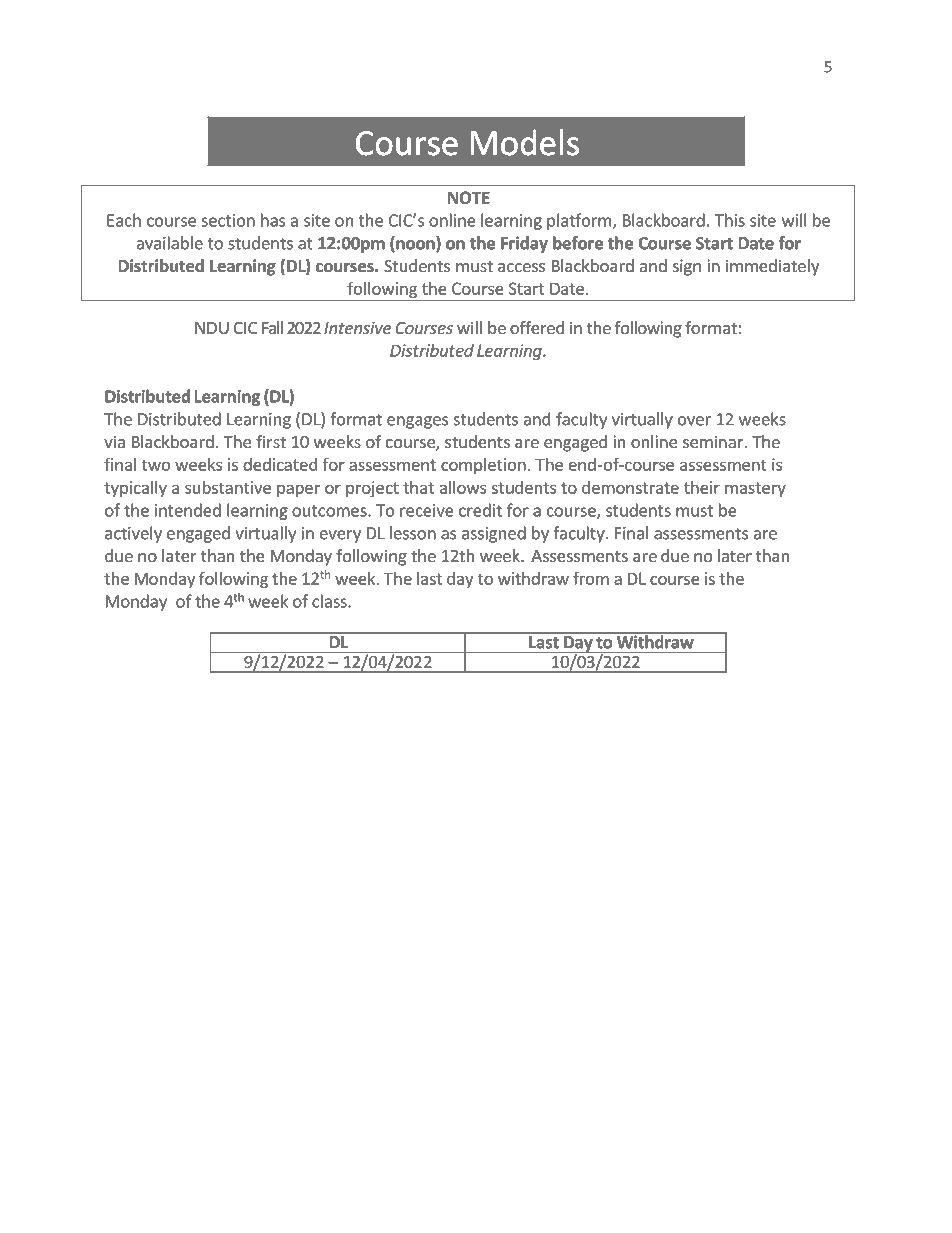 The image size is (952, 1233). What do you see at coordinates (525, 142) in the page?
I see `Models` at bounding box center [525, 142].
